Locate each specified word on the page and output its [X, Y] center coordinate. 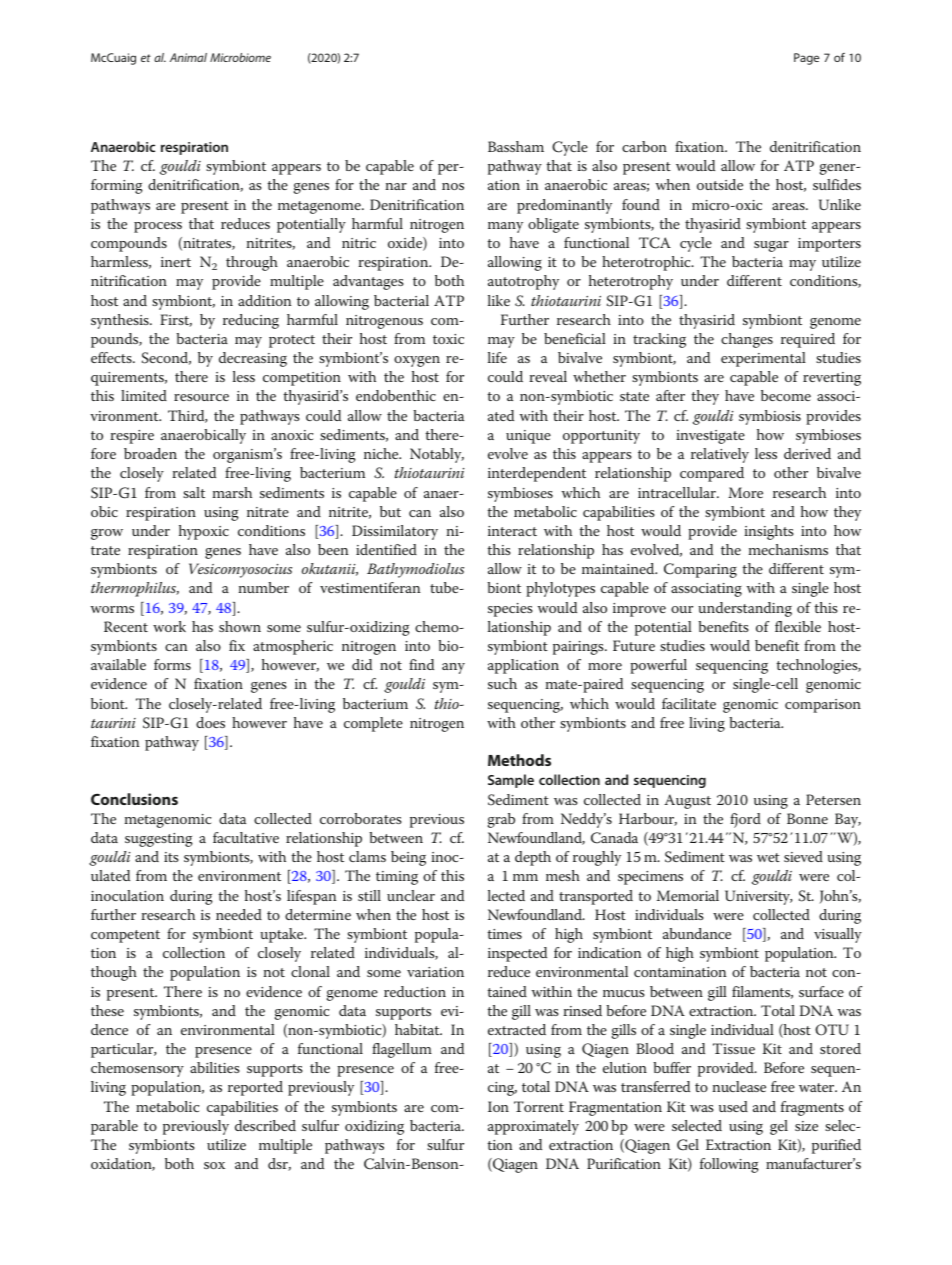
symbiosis [770, 417]
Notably [437, 455]
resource [201, 397]
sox [214, 1165]
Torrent [539, 1106]
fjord [745, 820]
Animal [188, 57]
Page [806, 59]
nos [453, 186]
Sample [511, 781]
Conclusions [134, 799]
